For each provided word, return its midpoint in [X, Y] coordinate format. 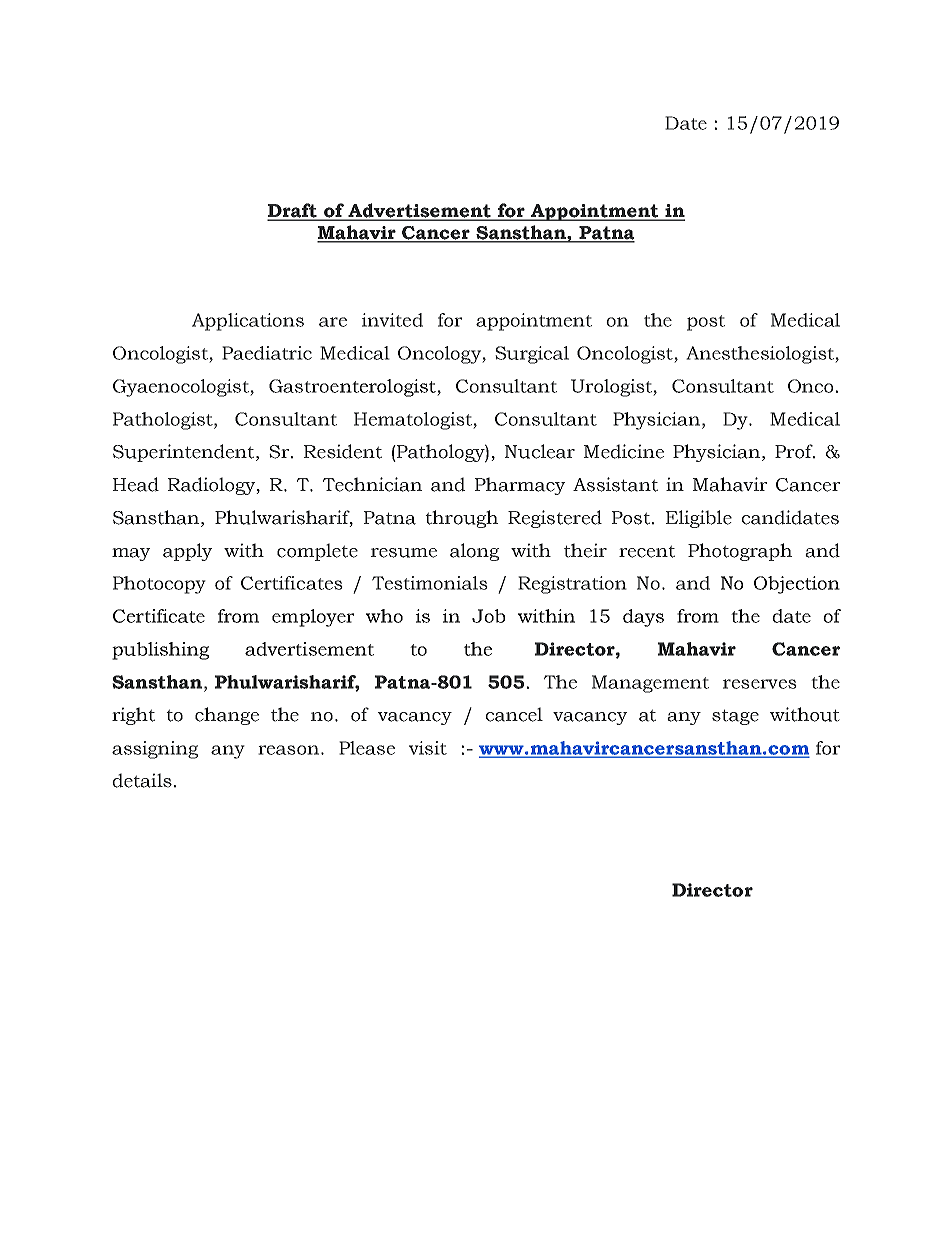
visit [428, 748]
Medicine [624, 451]
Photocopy [159, 585]
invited [392, 320]
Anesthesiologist [761, 355]
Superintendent [183, 453]
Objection [797, 585]
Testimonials [430, 583]
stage [735, 717]
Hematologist [414, 421]
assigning [155, 750]
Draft [293, 211]
